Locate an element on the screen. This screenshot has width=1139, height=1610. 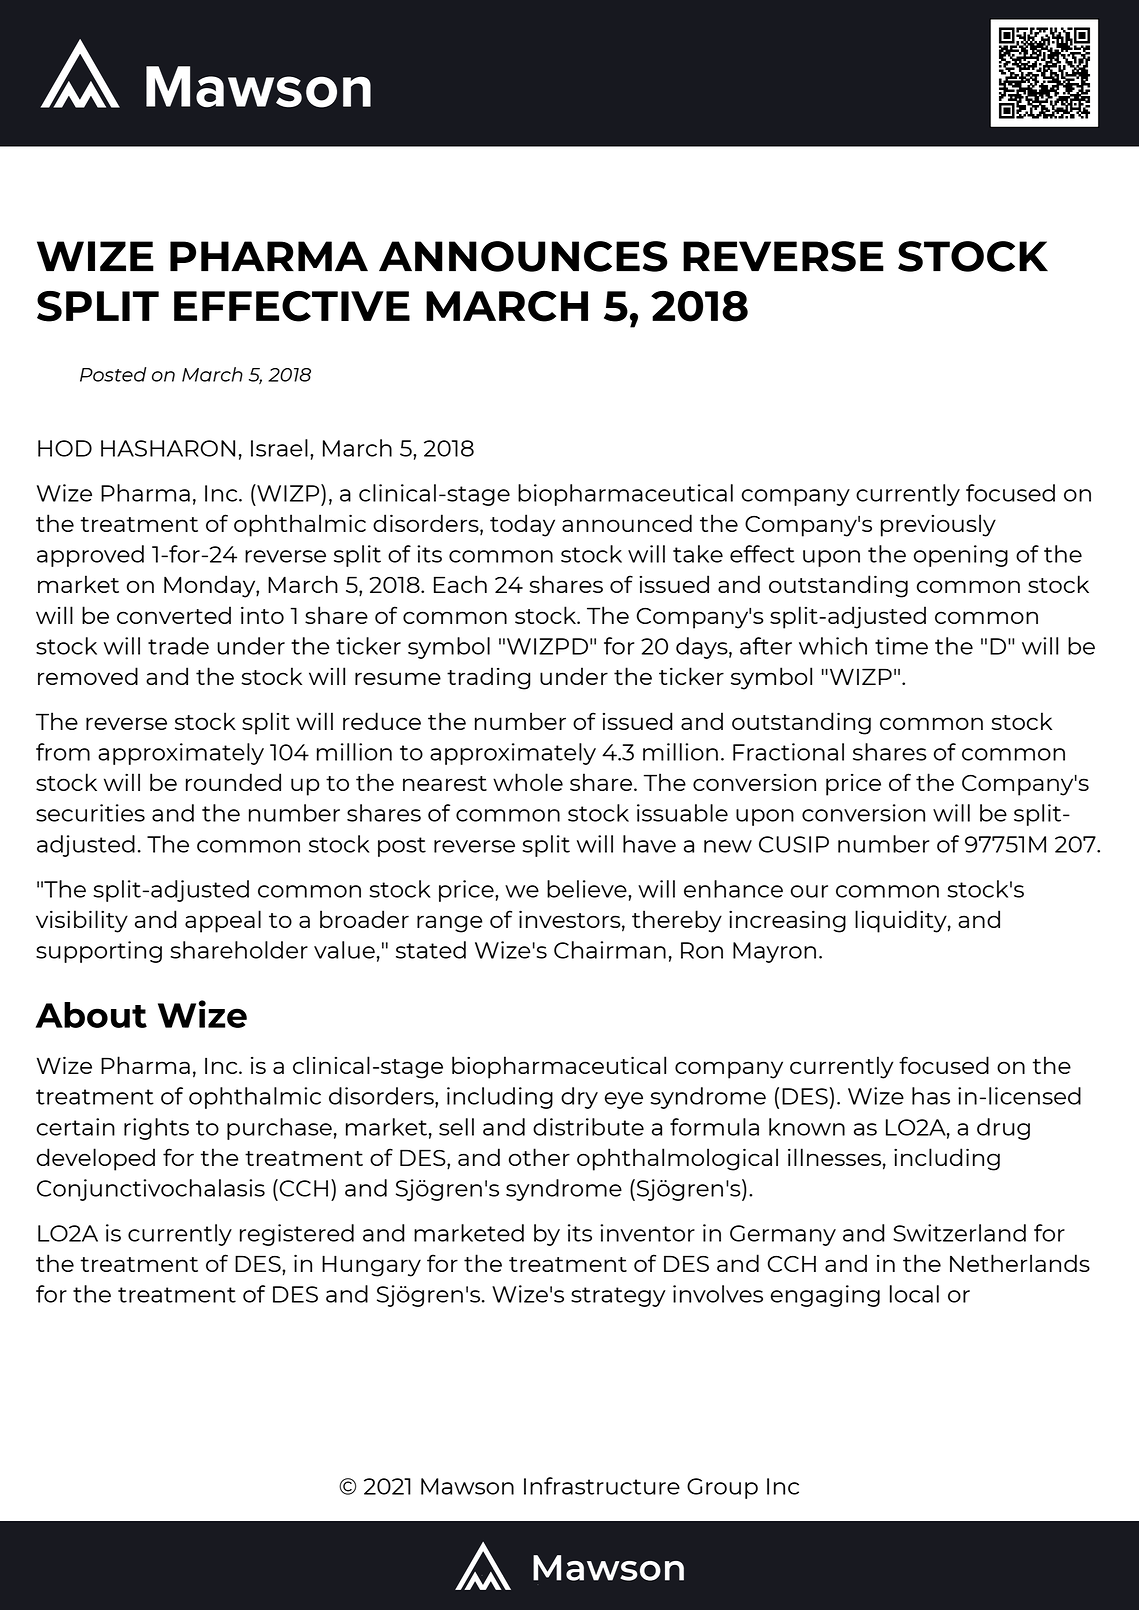
Mawson is located at coordinates (467, 1486).
